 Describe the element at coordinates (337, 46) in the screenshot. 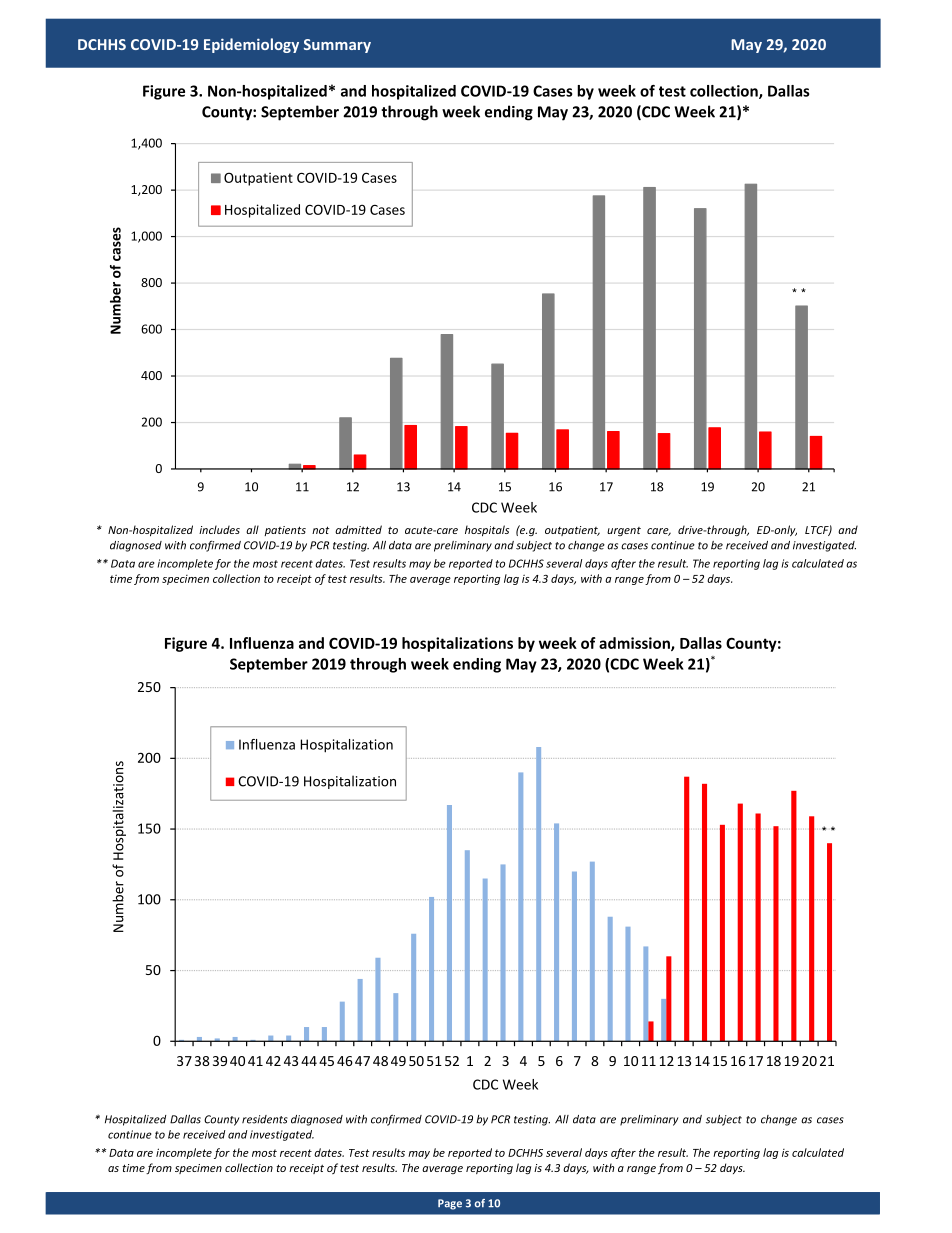

I see `Summary` at that location.
